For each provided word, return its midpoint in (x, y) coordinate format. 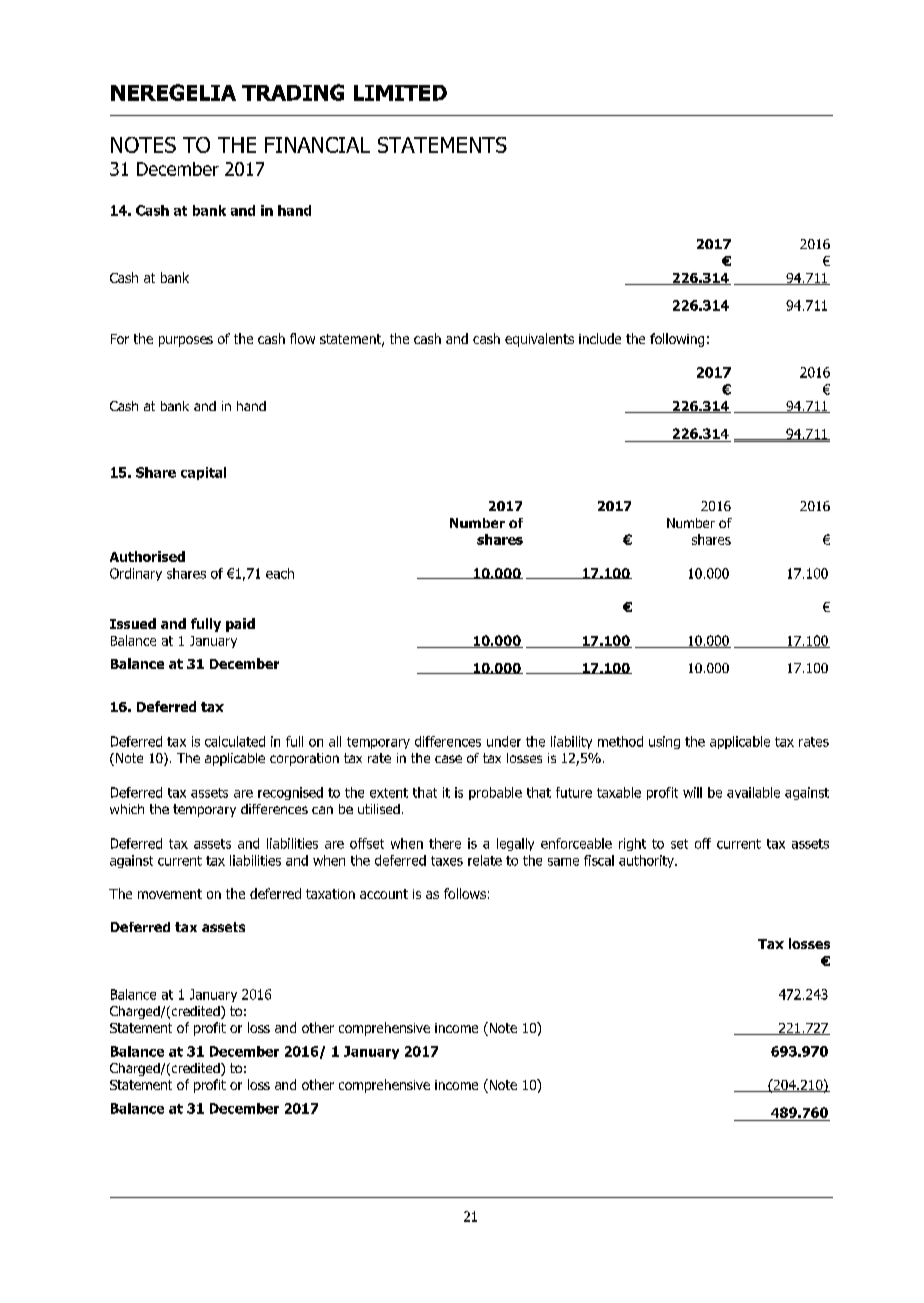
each (280, 573)
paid (240, 625)
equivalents (539, 340)
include (600, 338)
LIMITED (400, 93)
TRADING (293, 92)
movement (170, 894)
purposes (186, 341)
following (677, 340)
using (664, 742)
